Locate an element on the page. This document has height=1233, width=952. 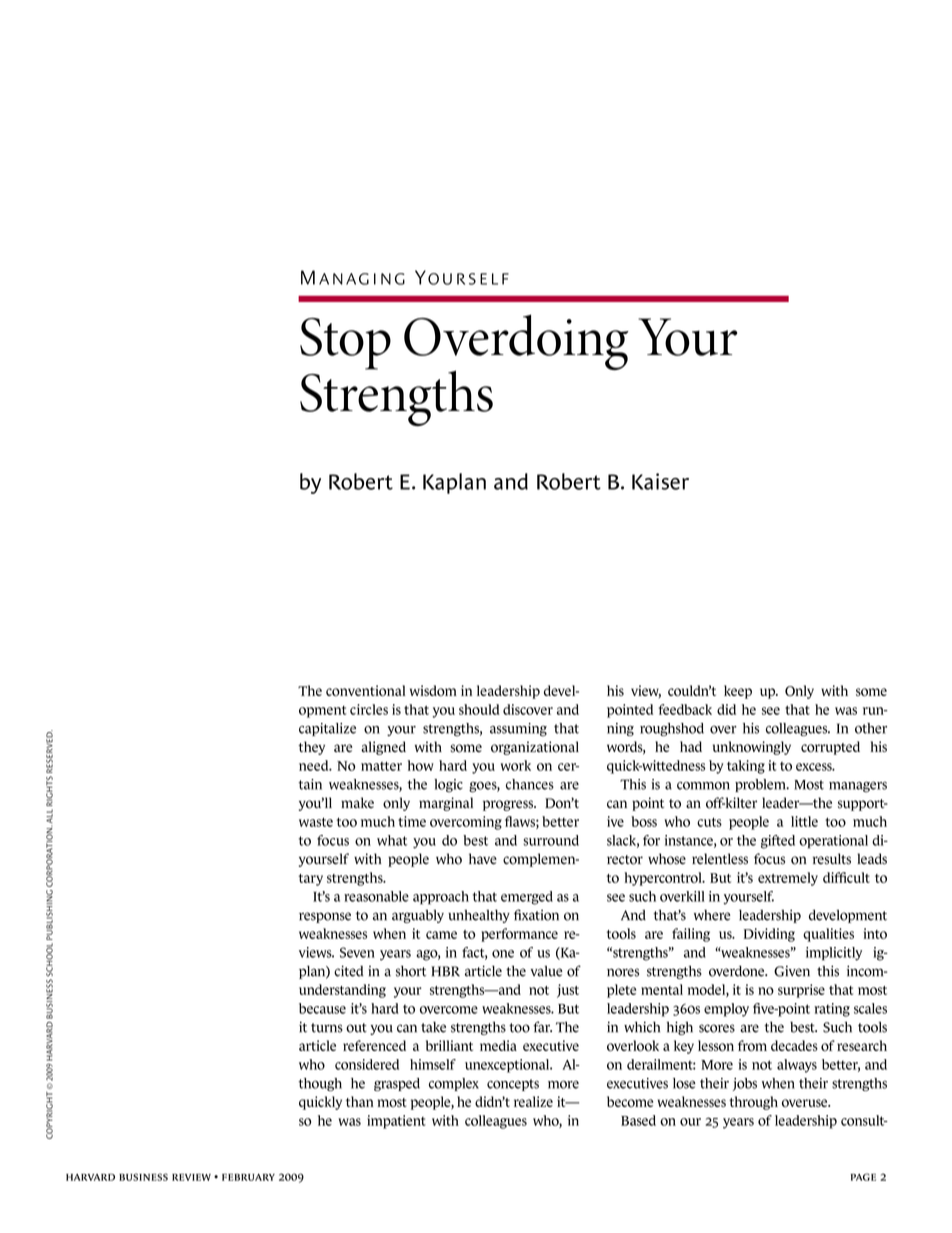
keep is located at coordinates (738, 692).
